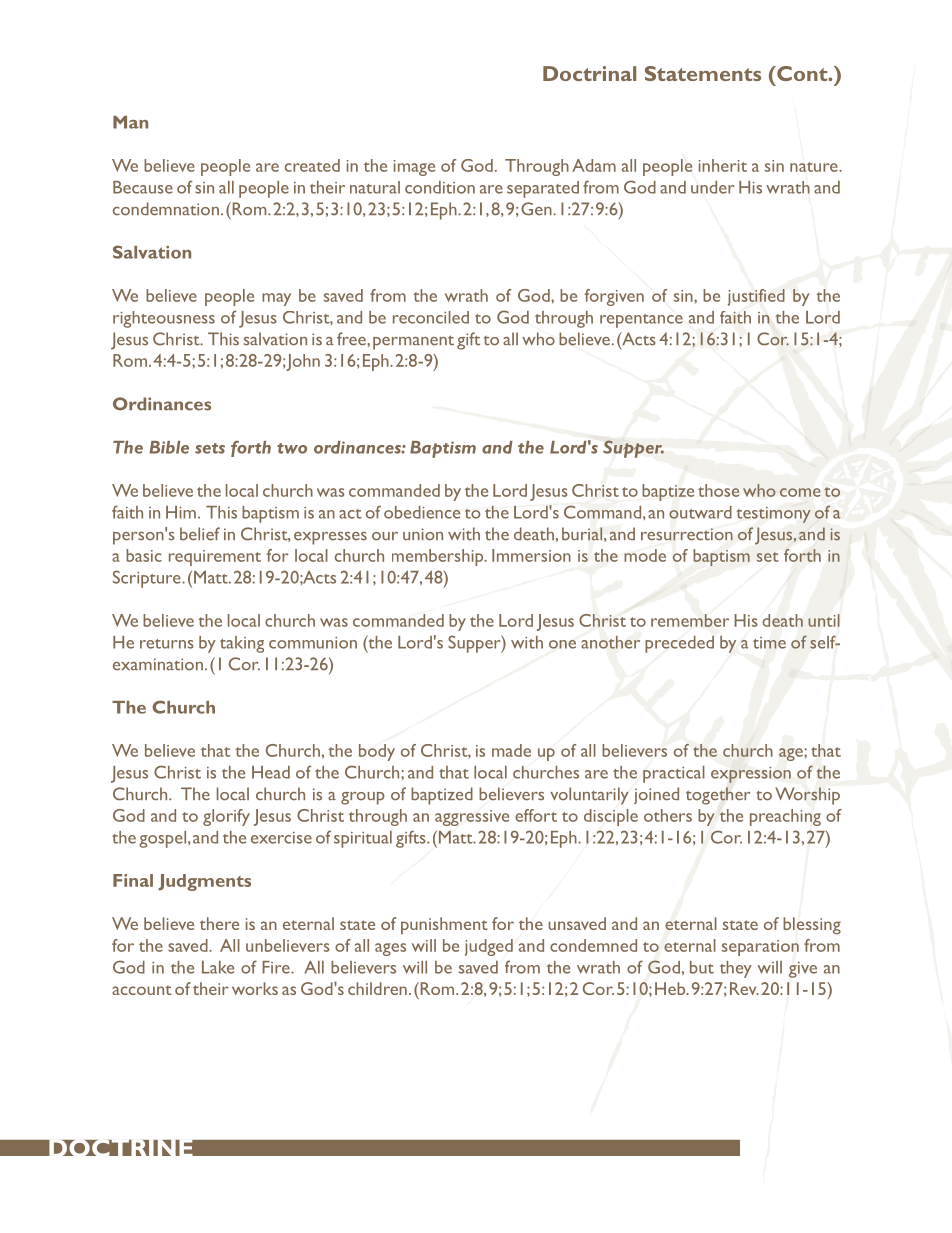 The image size is (952, 1233). Describe the element at coordinates (802, 73) in the screenshot. I see `Cont` at that location.
